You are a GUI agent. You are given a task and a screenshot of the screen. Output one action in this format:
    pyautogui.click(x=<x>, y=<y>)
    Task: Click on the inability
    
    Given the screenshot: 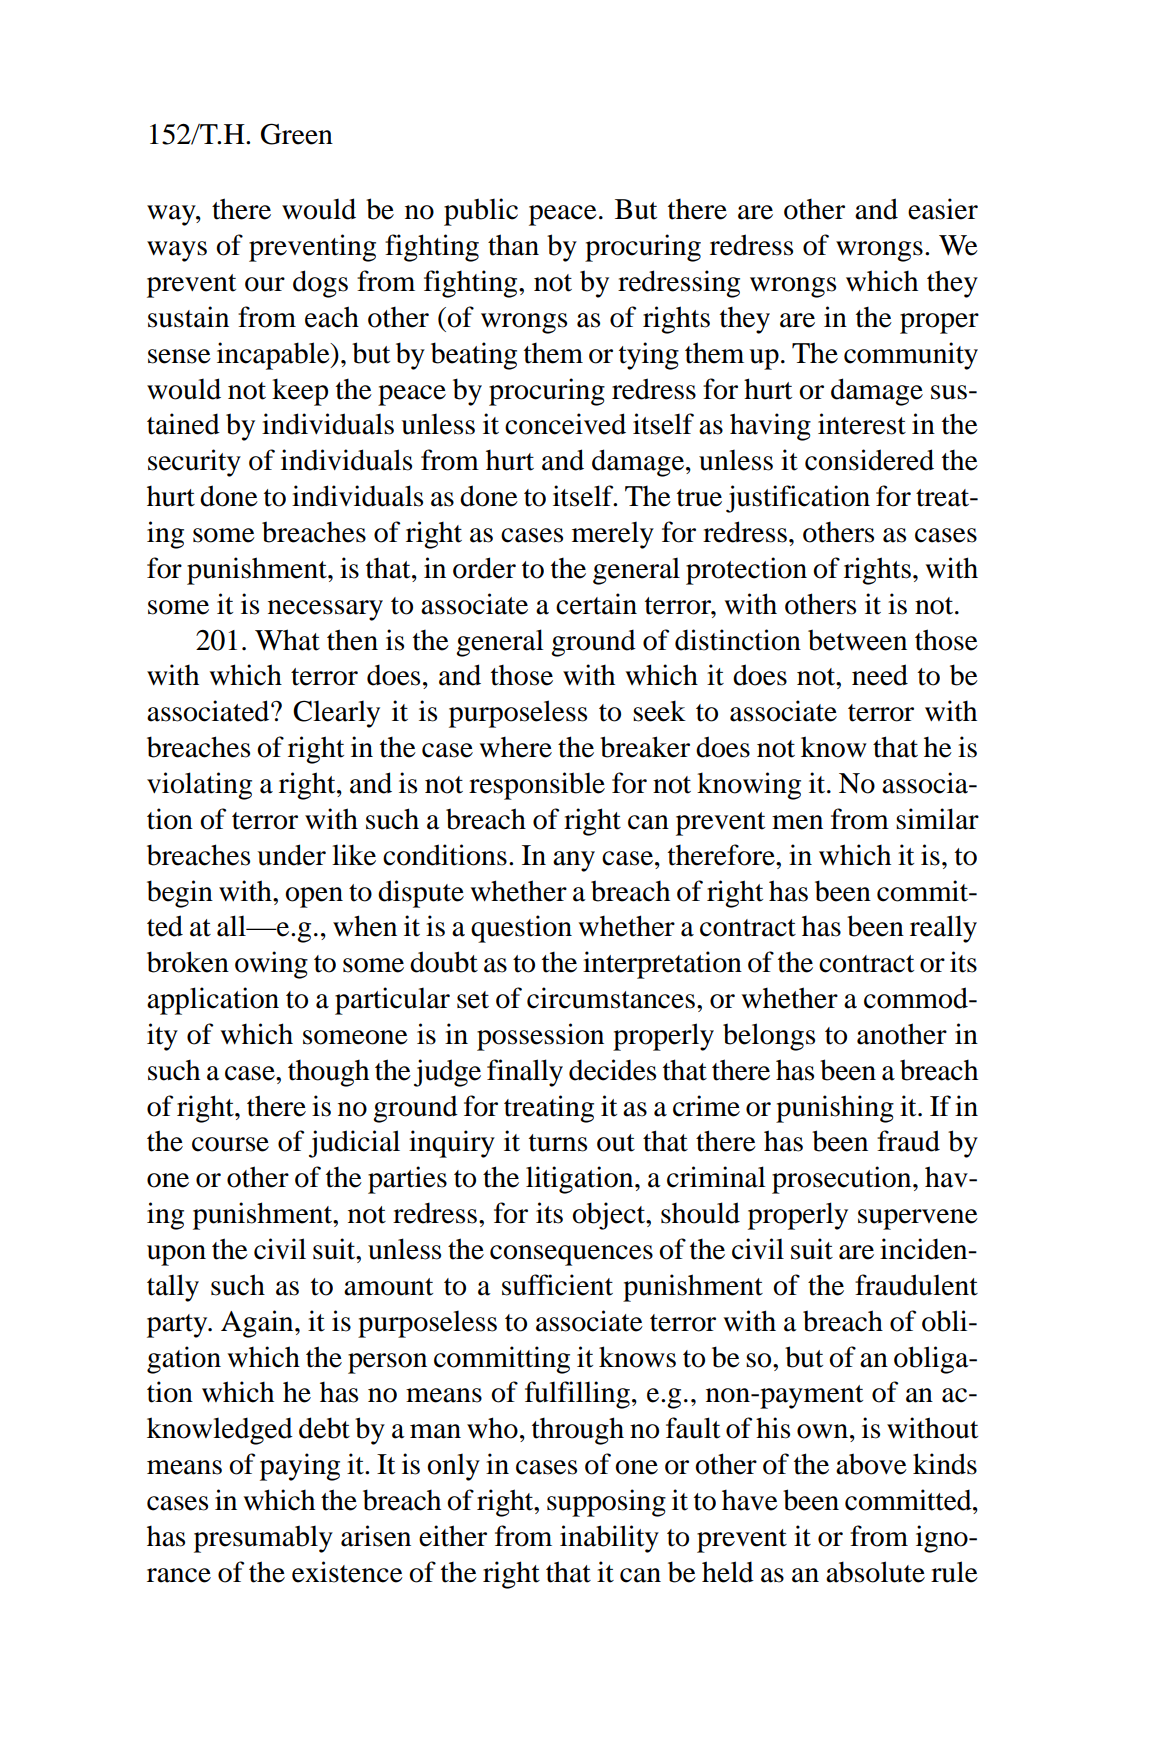 What is the action you would take?
    pyautogui.click(x=609, y=1539)
